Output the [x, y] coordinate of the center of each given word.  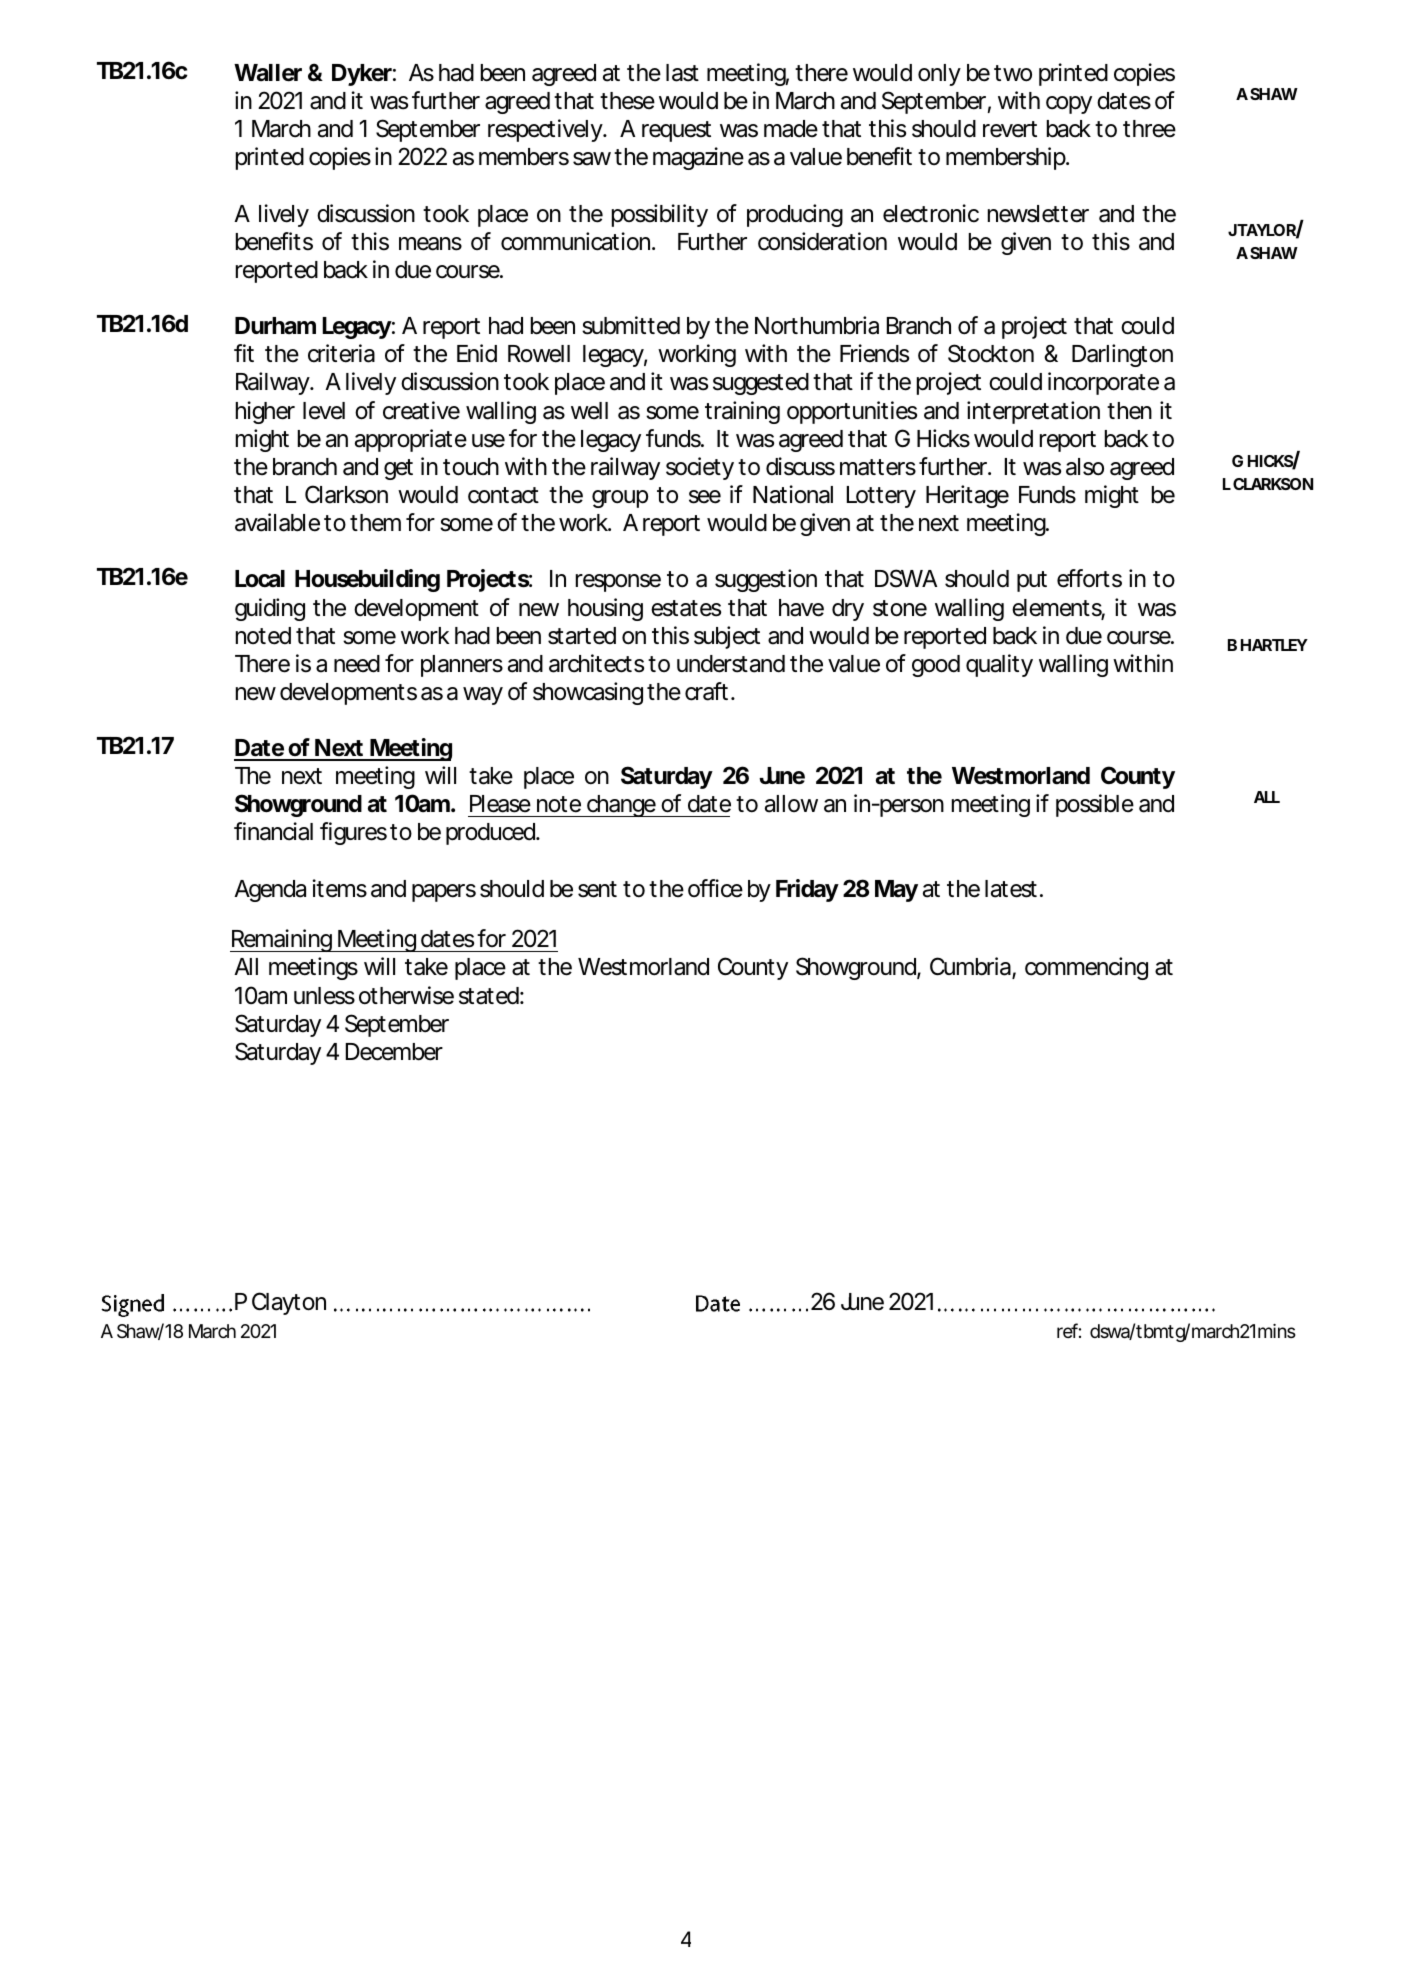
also [1085, 467]
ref [1069, 1330]
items [339, 888]
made [791, 129]
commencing [1086, 968]
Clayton [289, 1303]
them [375, 523]
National [793, 494]
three [1149, 129]
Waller [268, 73]
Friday [807, 890]
